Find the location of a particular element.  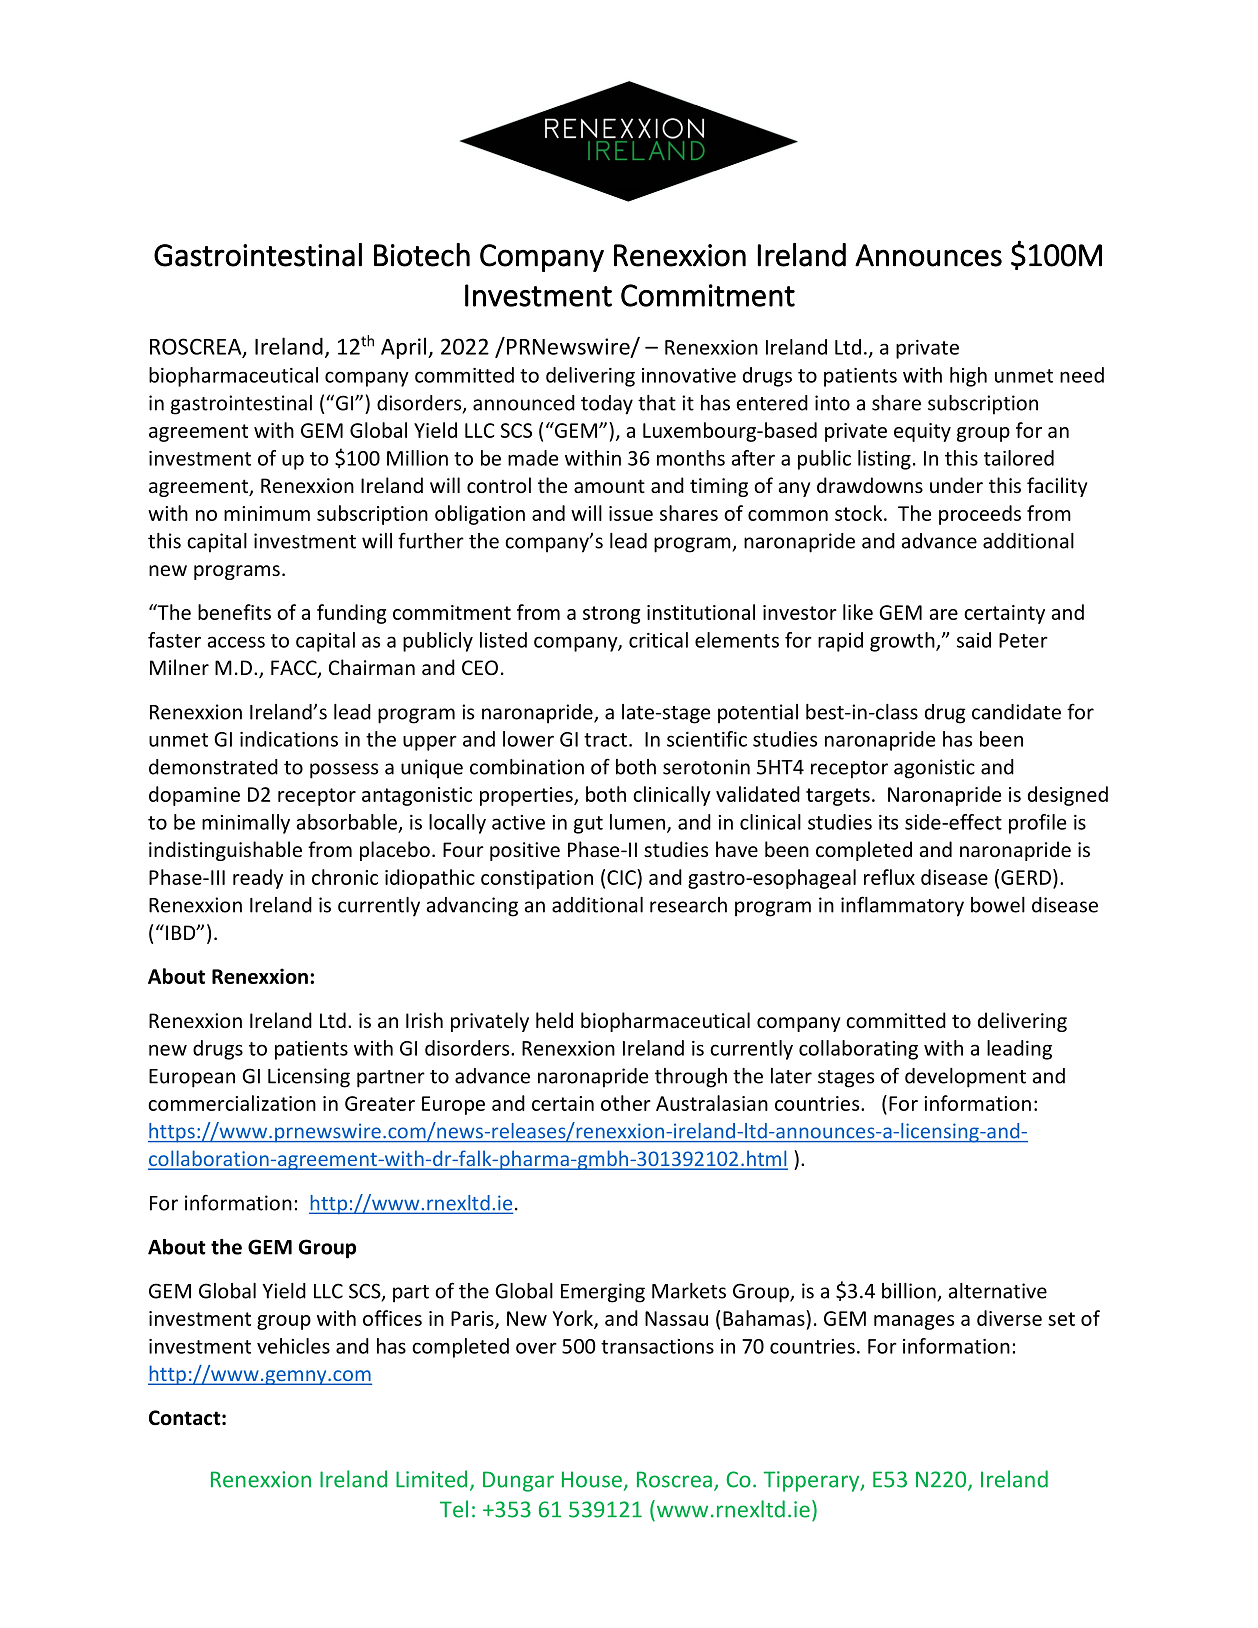

April is located at coordinates (405, 348).
